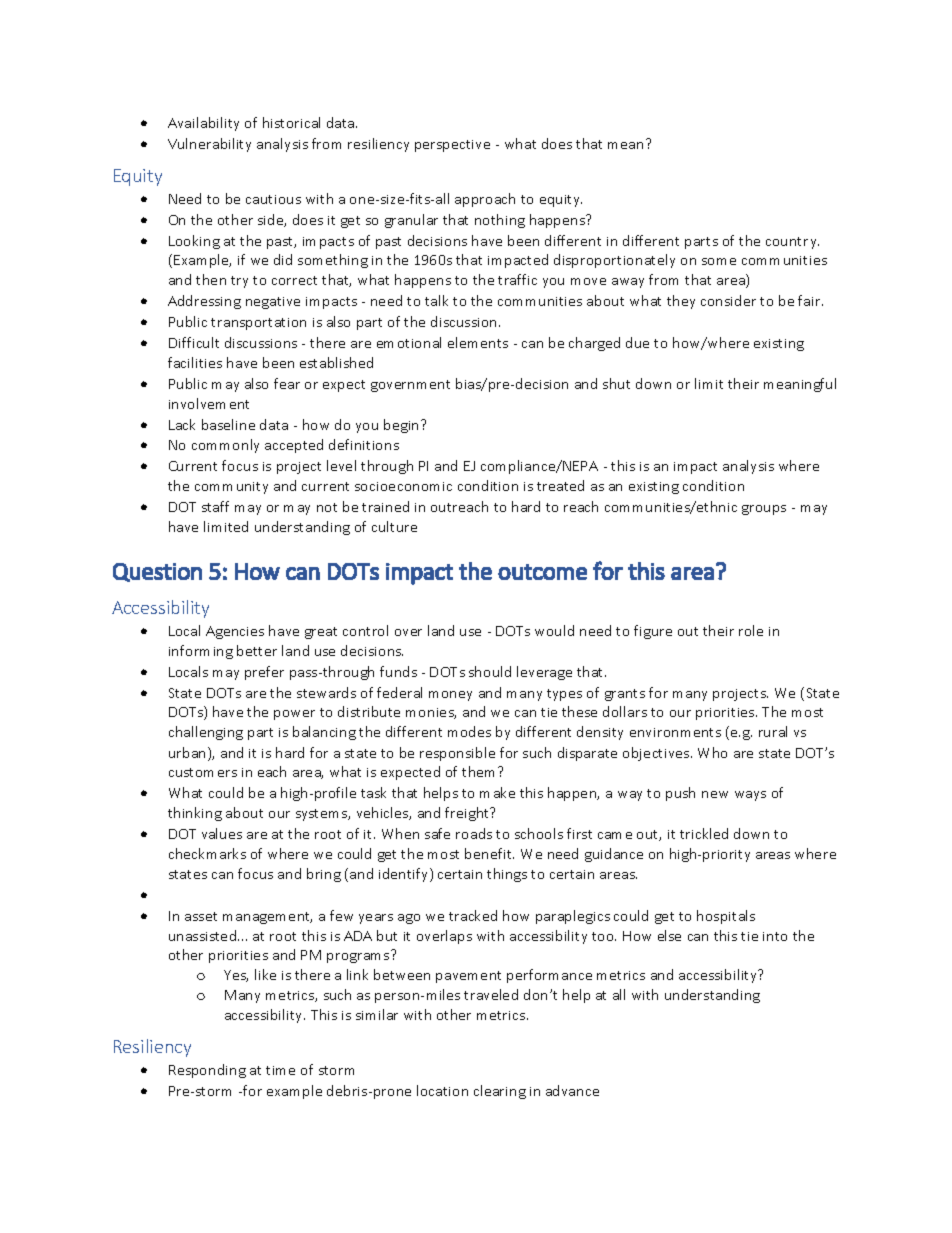  I want to click on Responding, so click(207, 1071).
